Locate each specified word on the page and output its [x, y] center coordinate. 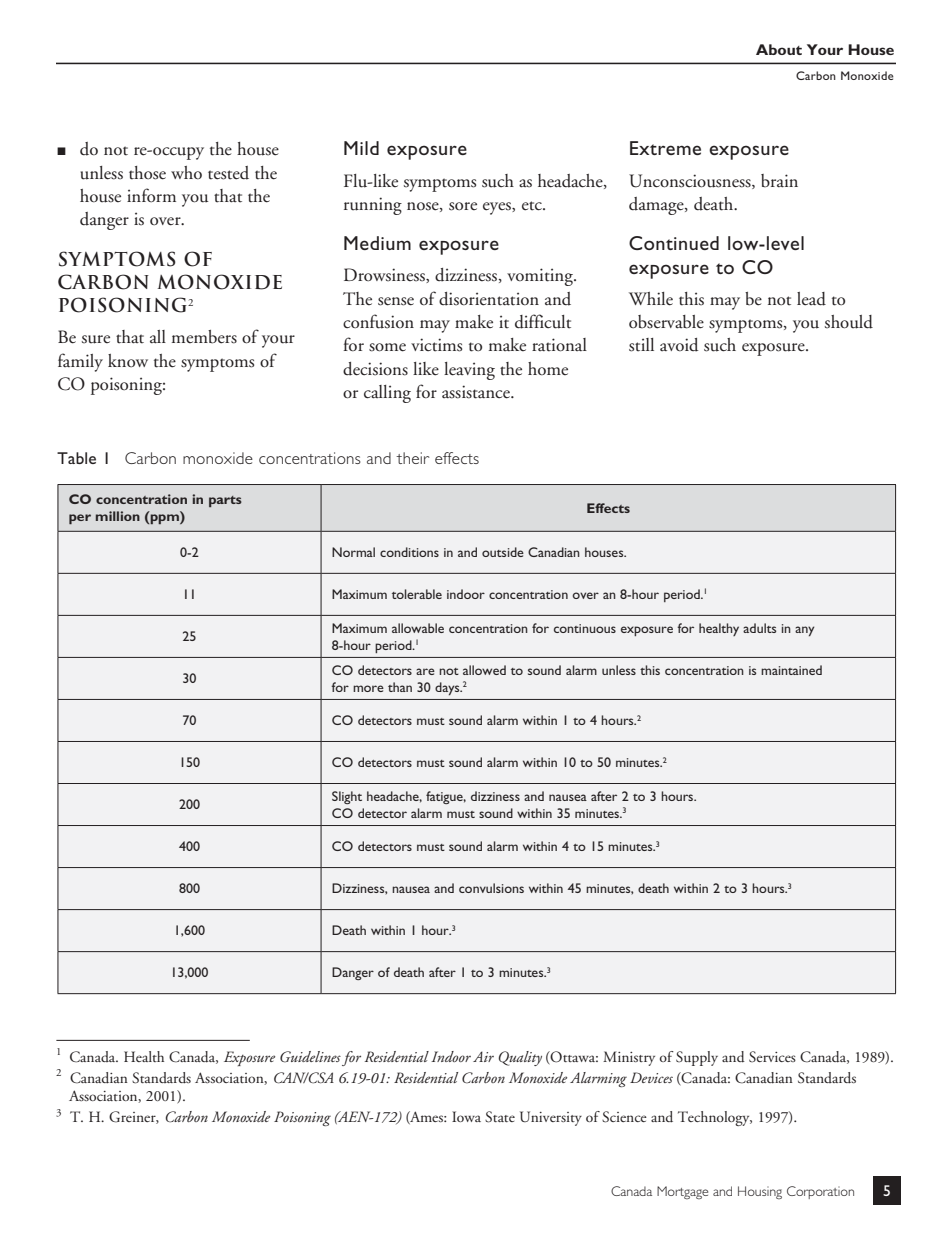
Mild [361, 148]
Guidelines [310, 1057]
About [779, 49]
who [186, 173]
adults [759, 628]
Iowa [466, 1116]
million [118, 516]
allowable [418, 628]
